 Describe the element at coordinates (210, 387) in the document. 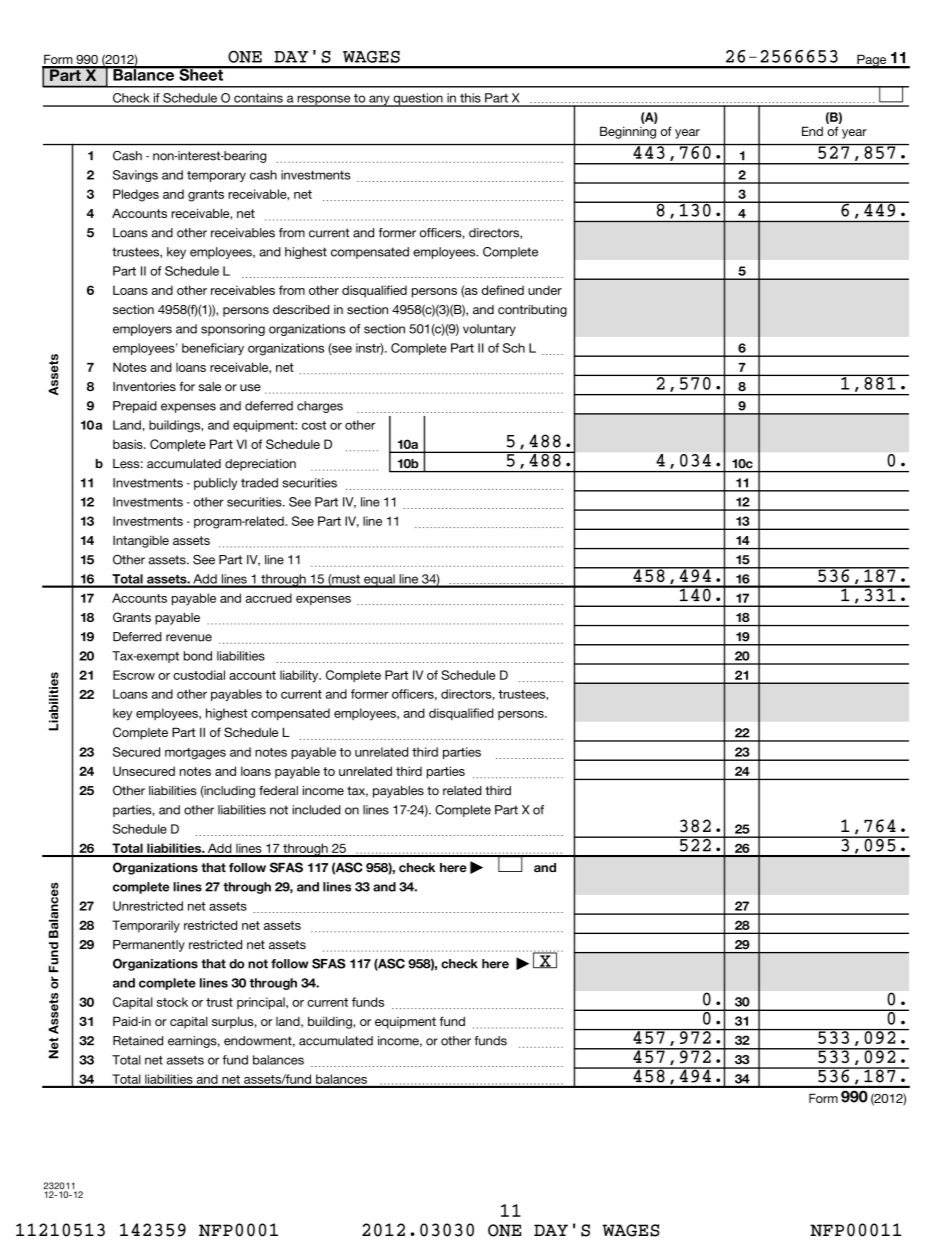

I see `sale` at that location.
